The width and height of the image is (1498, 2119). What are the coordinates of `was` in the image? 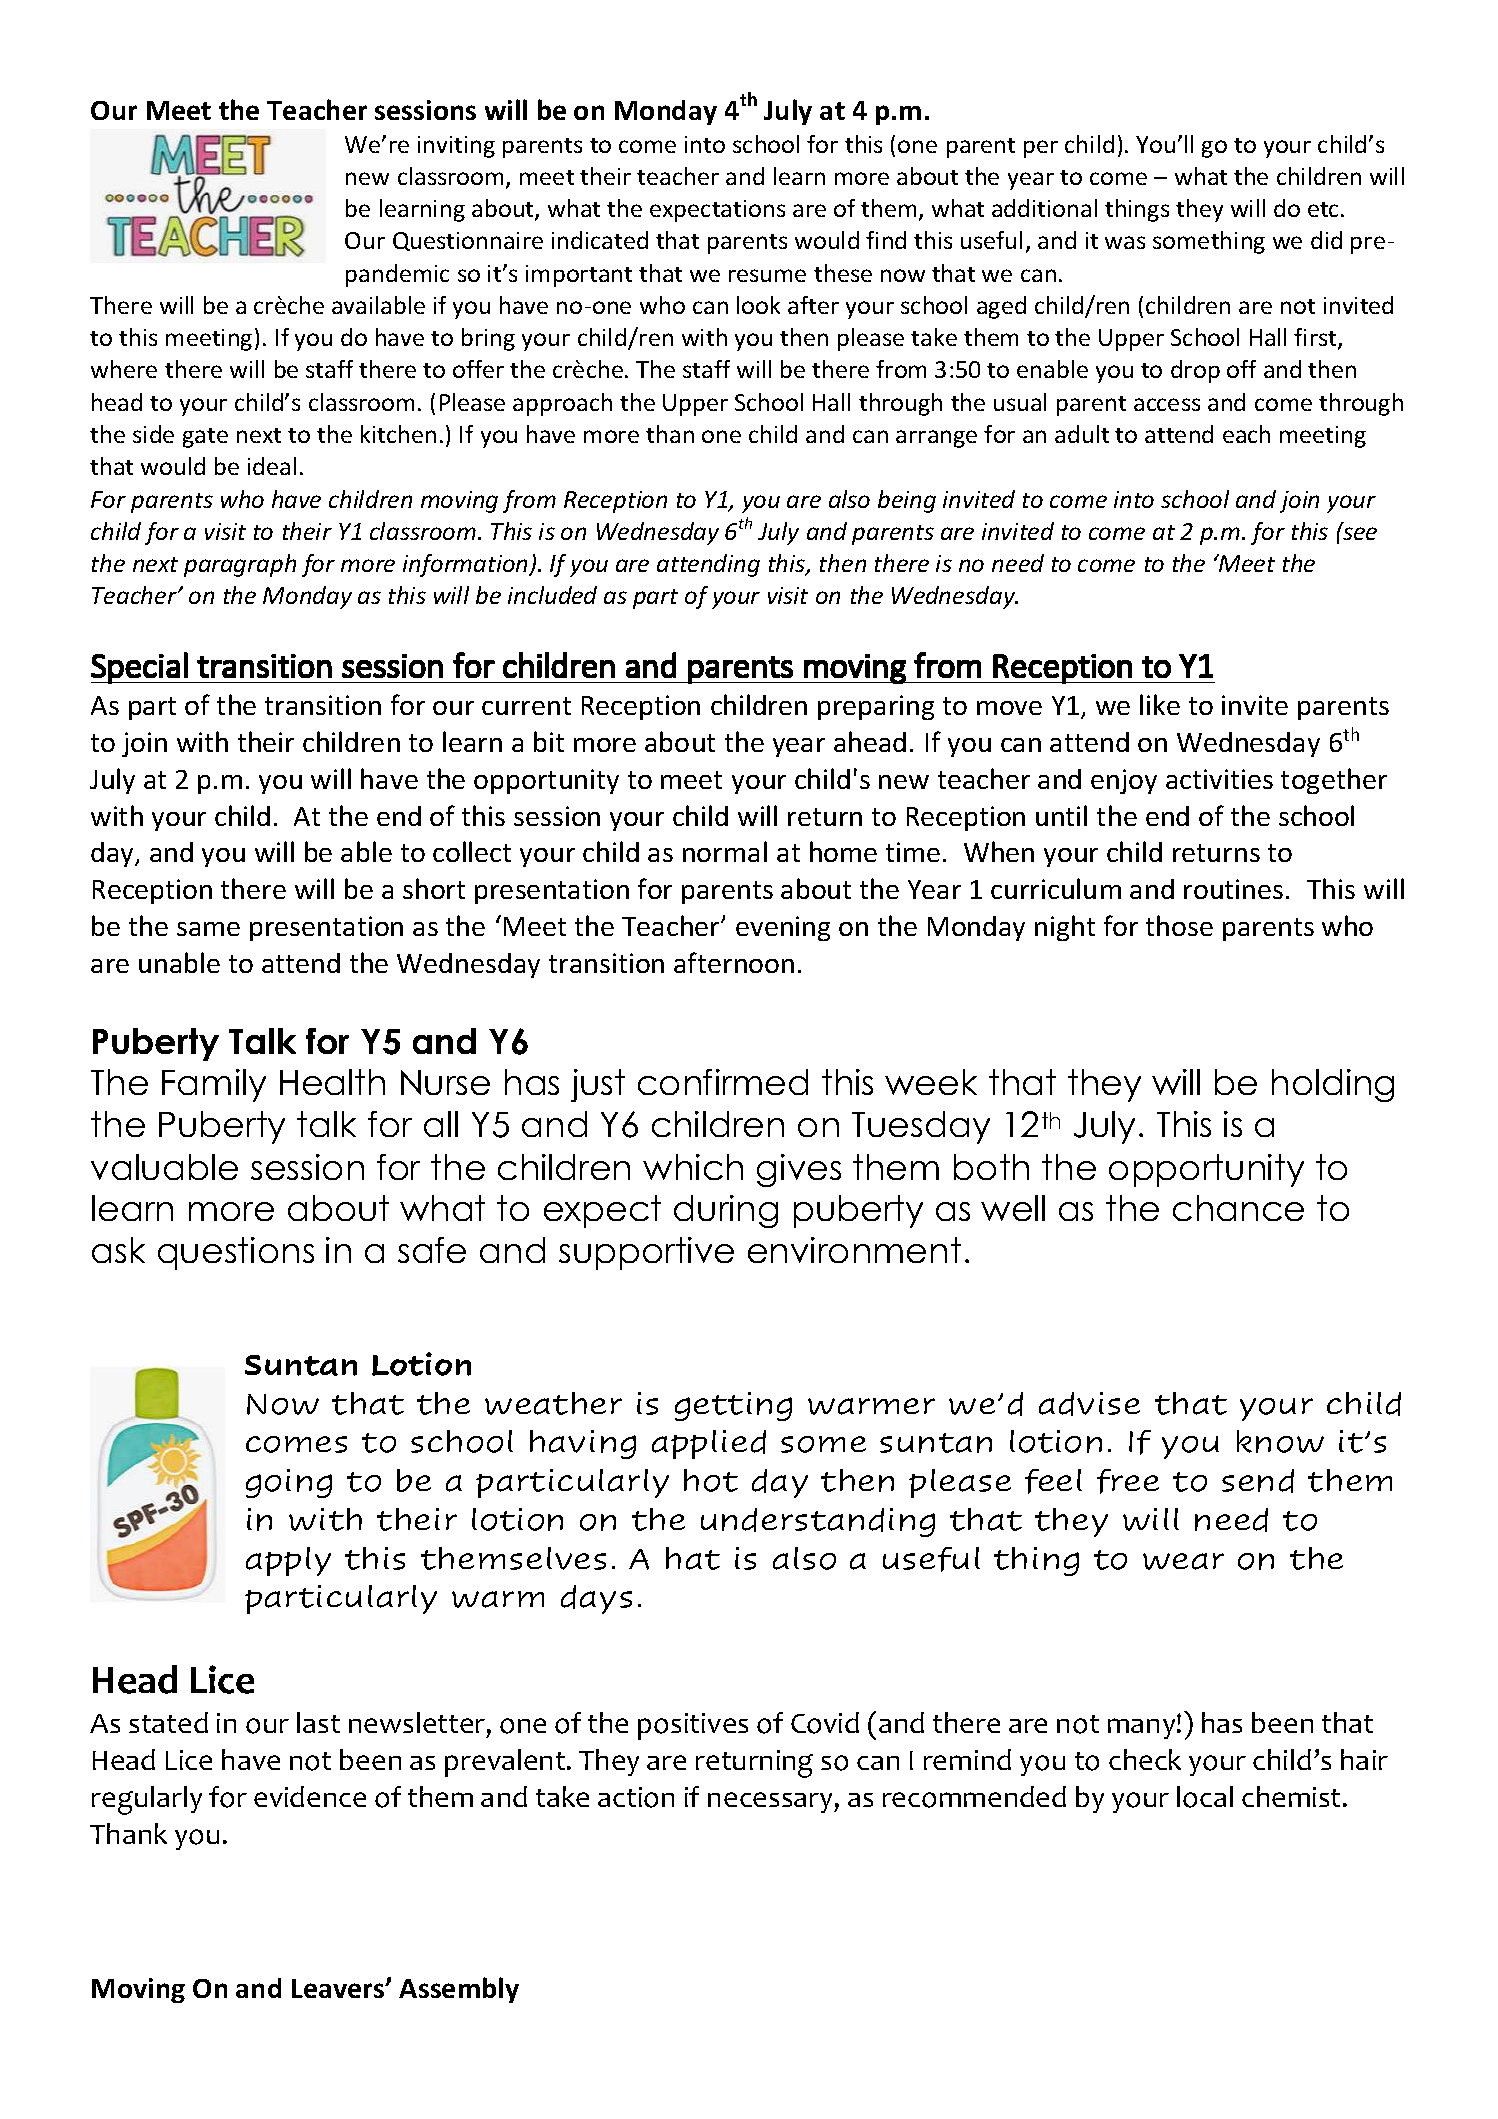 It's located at (1125, 242).
